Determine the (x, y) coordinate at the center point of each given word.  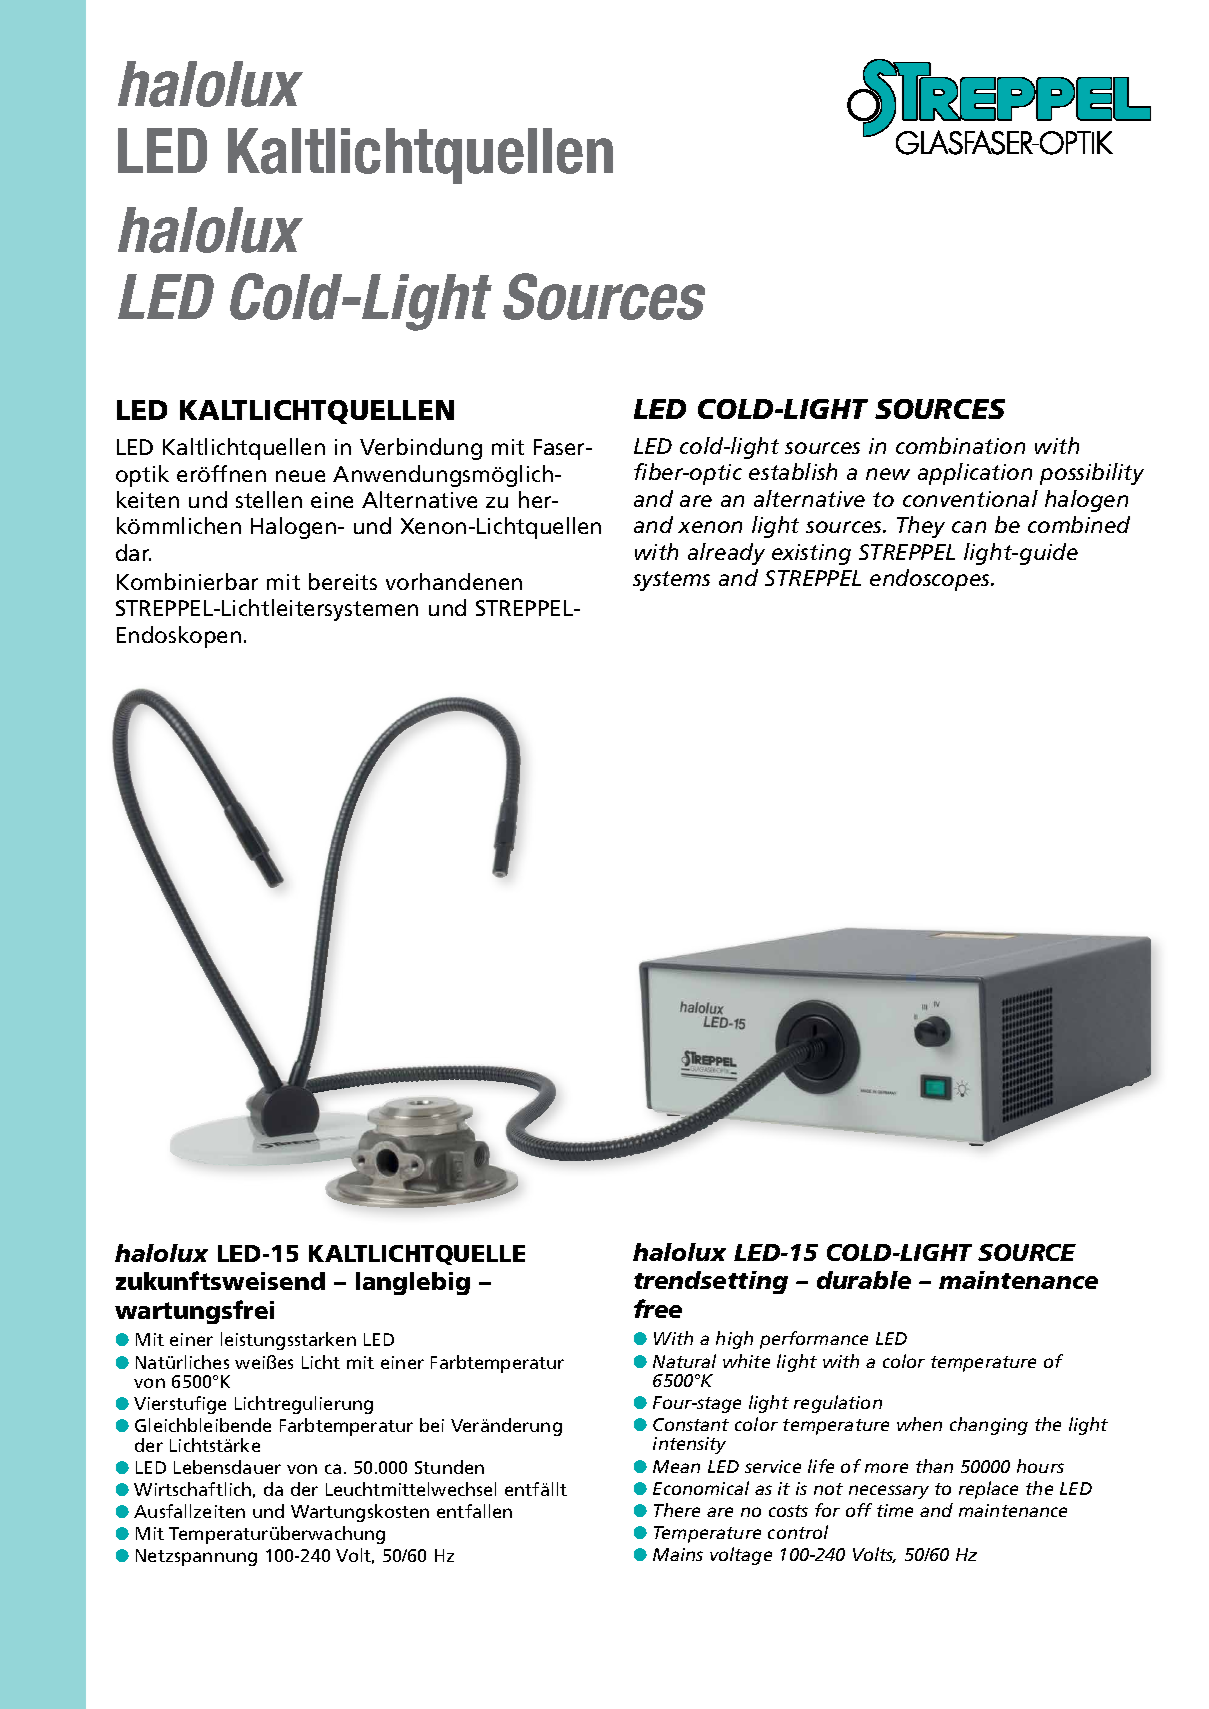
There (677, 1510)
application (975, 474)
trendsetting (711, 1282)
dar (133, 552)
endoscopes (931, 580)
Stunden (449, 1467)
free (658, 1308)
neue (300, 476)
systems (671, 581)
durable (864, 1280)
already (726, 554)
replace (988, 1490)
